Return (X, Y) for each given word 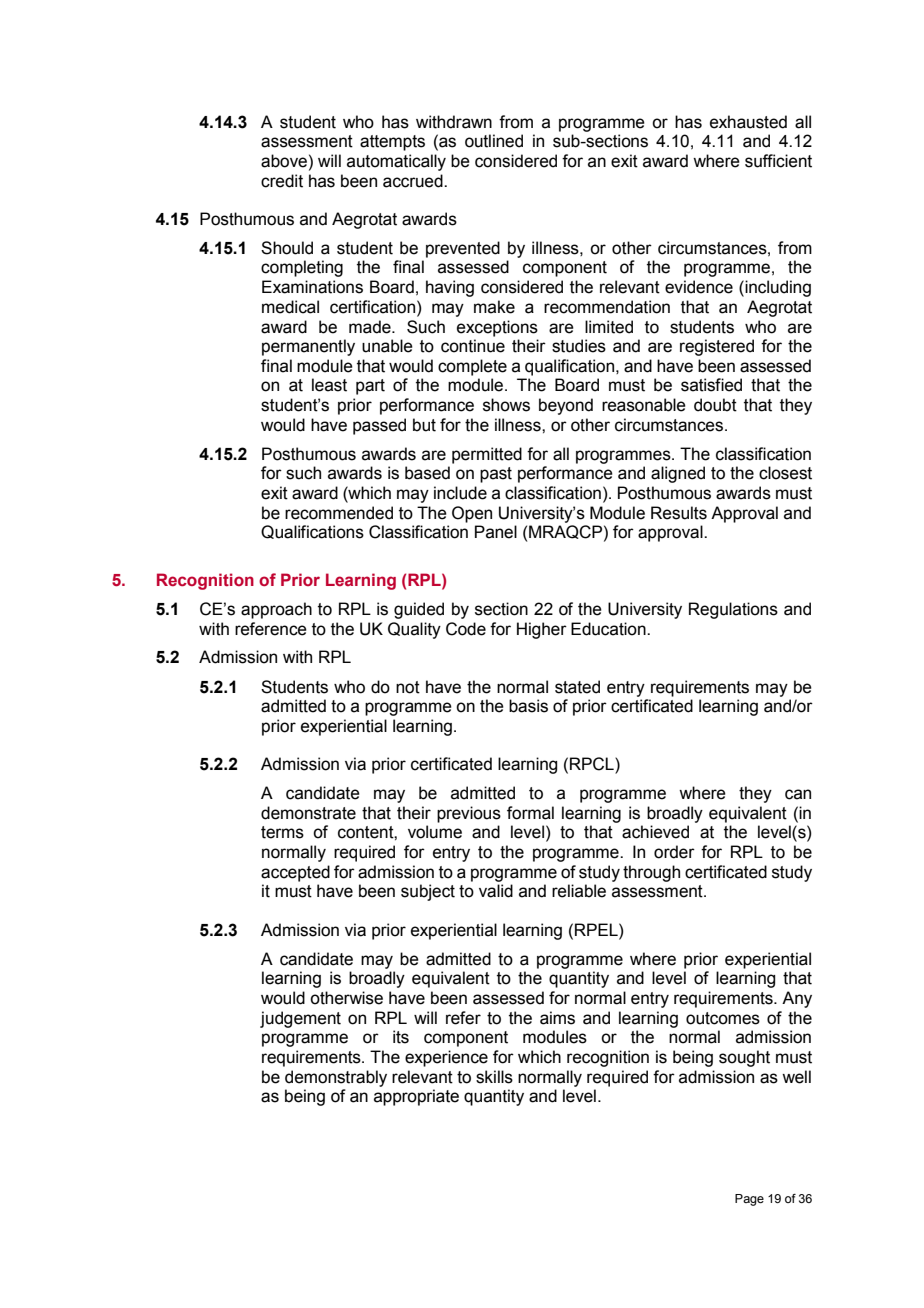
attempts (392, 143)
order (674, 852)
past (496, 475)
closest (785, 473)
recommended (339, 513)
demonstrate (308, 813)
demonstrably (336, 1078)
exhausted (748, 122)
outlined (494, 141)
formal (530, 813)
